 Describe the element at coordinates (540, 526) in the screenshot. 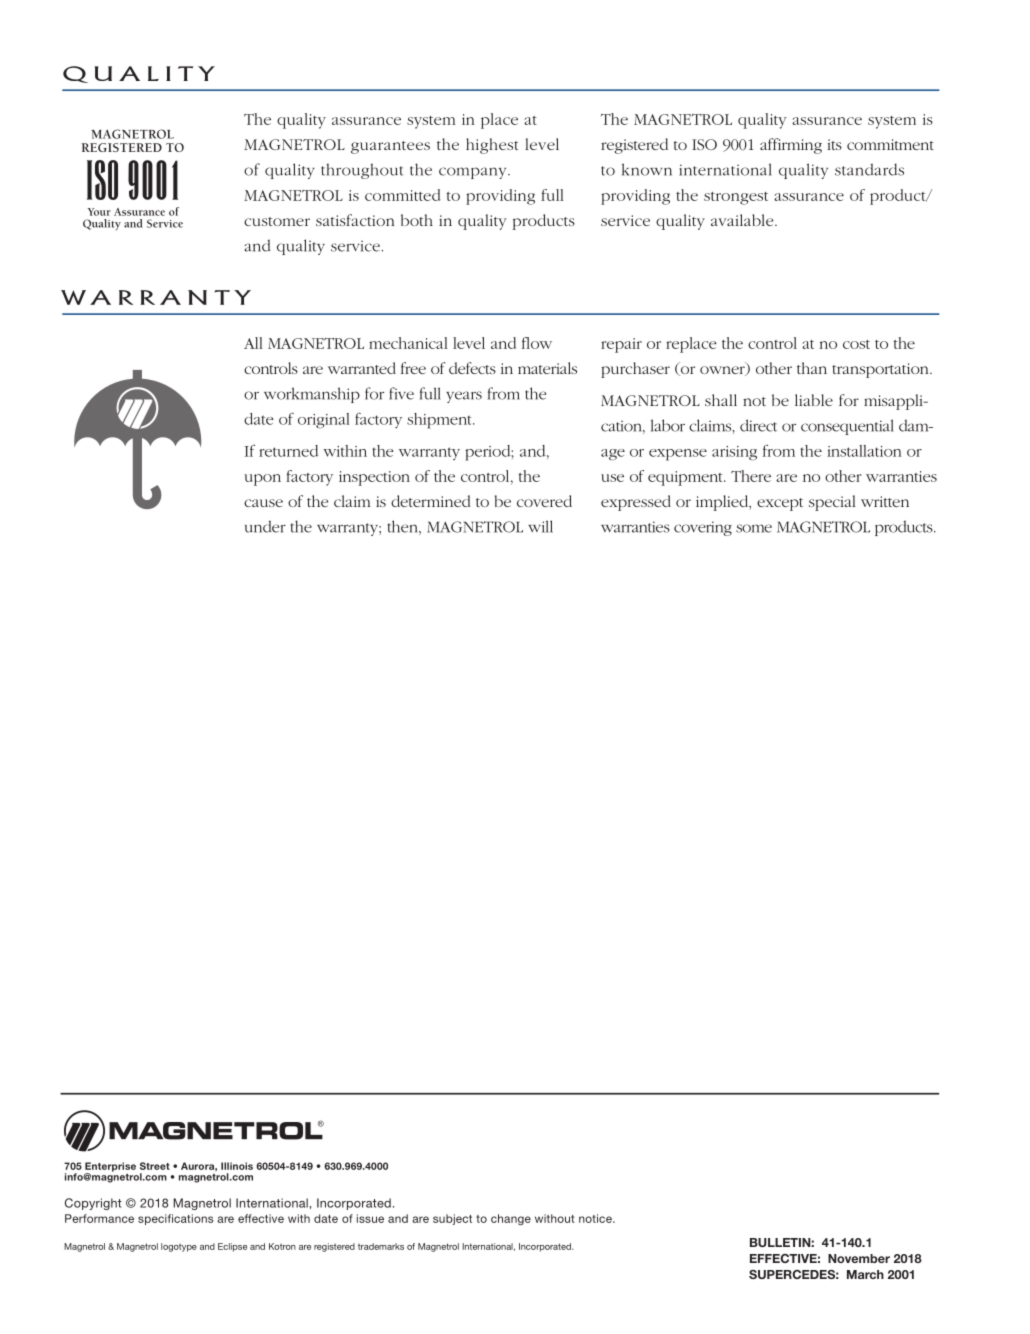

I see `will` at that location.
